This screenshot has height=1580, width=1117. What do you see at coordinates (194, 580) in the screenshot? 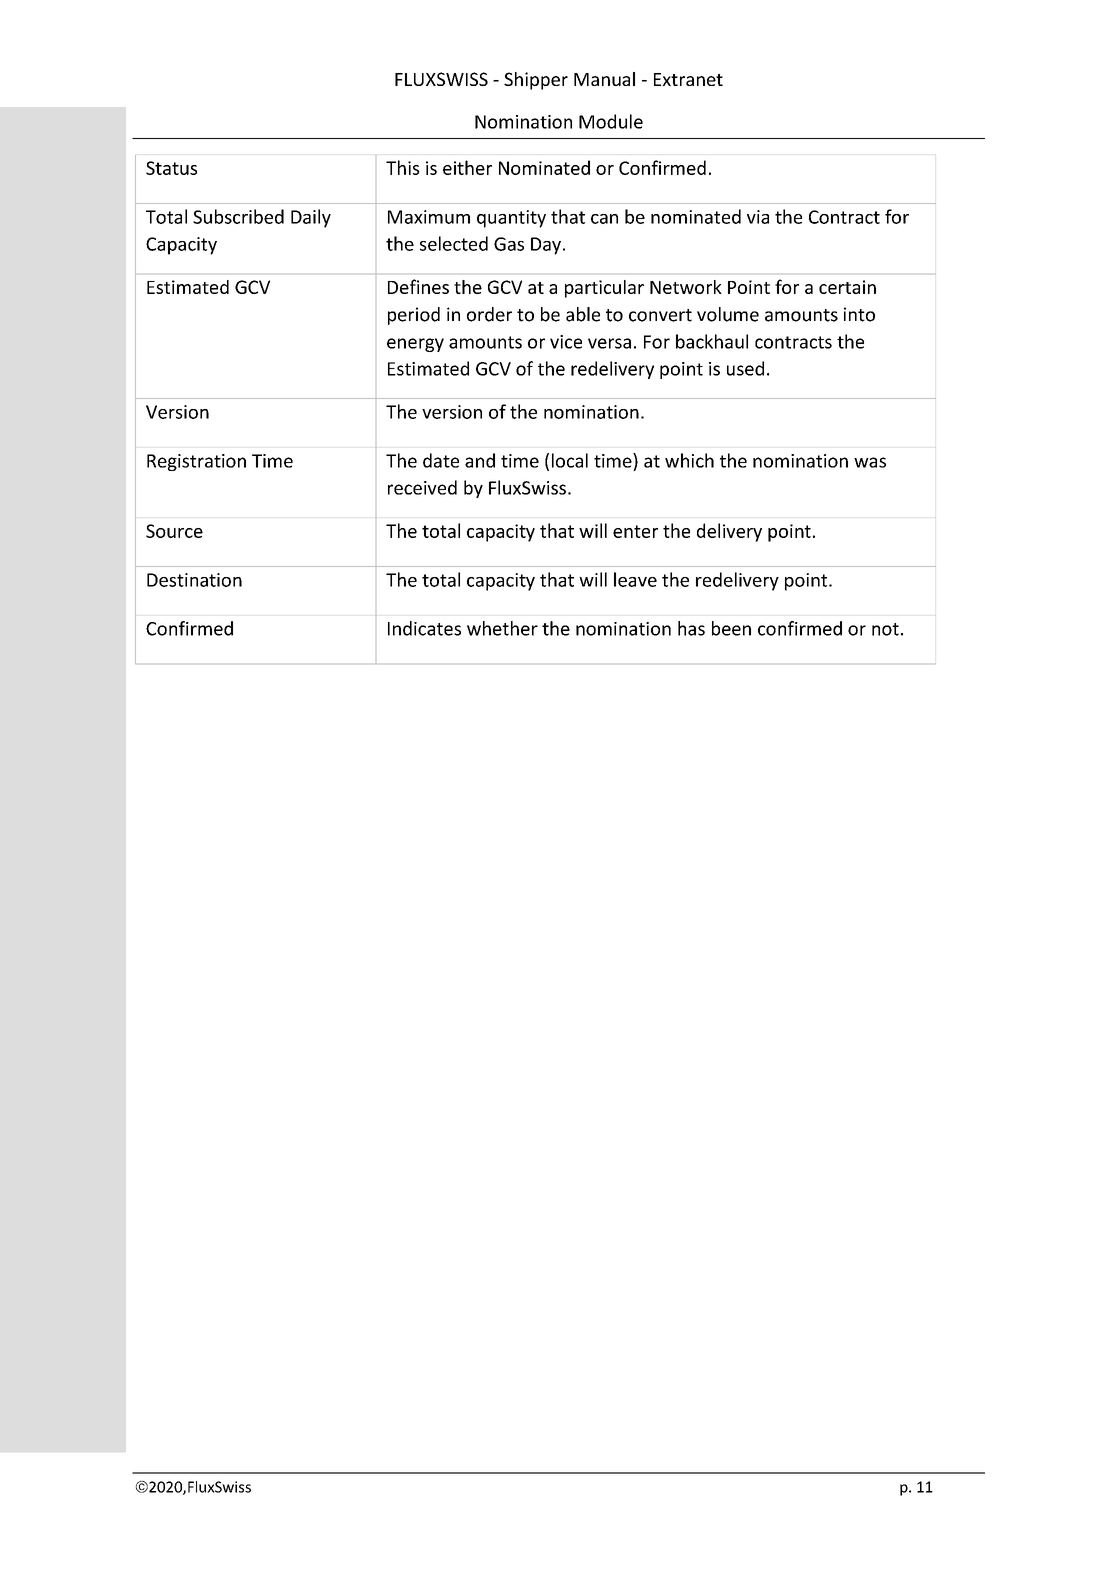
I see `Destination` at bounding box center [194, 580].
